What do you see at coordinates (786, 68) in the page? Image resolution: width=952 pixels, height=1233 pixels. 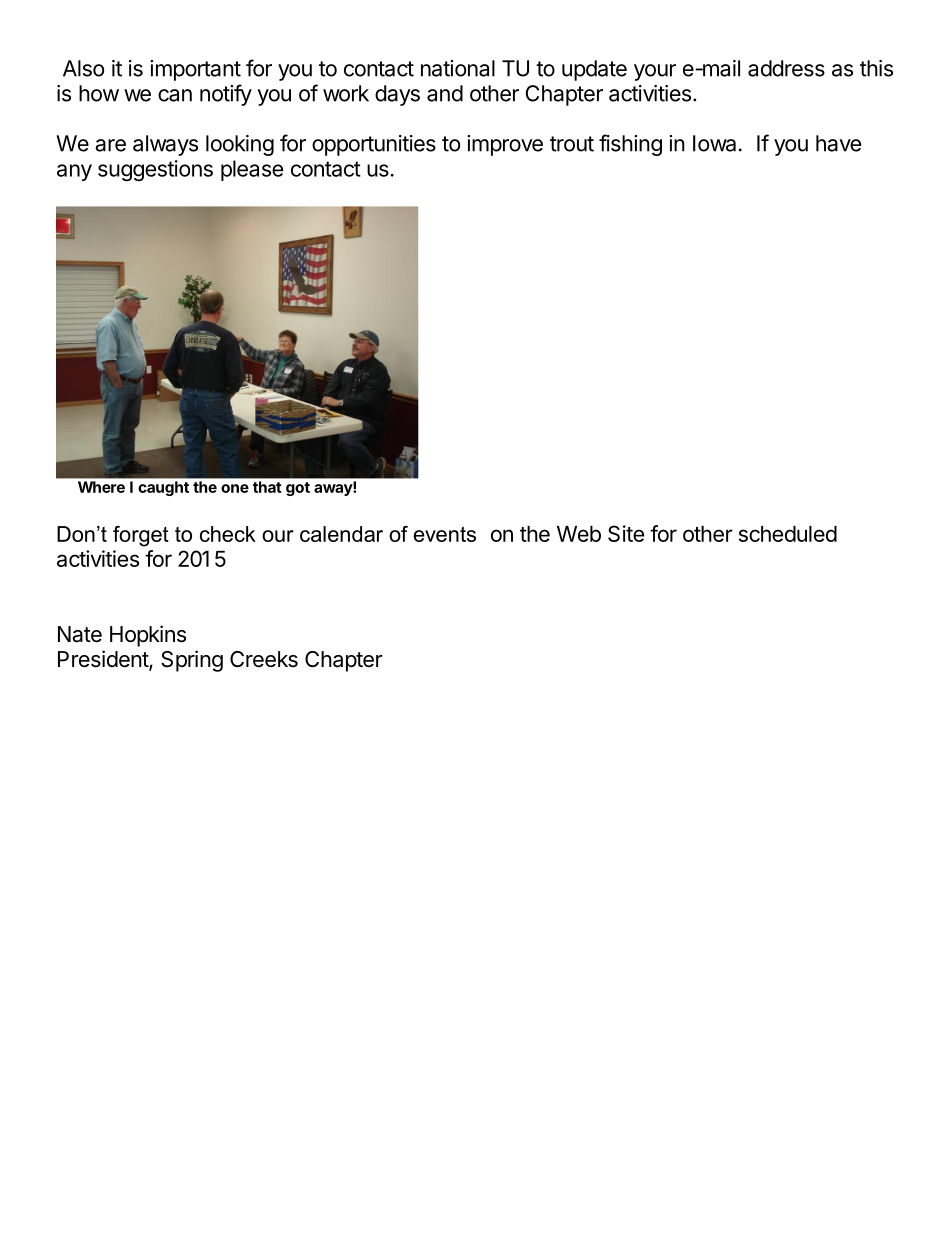 I see `address` at bounding box center [786, 68].
